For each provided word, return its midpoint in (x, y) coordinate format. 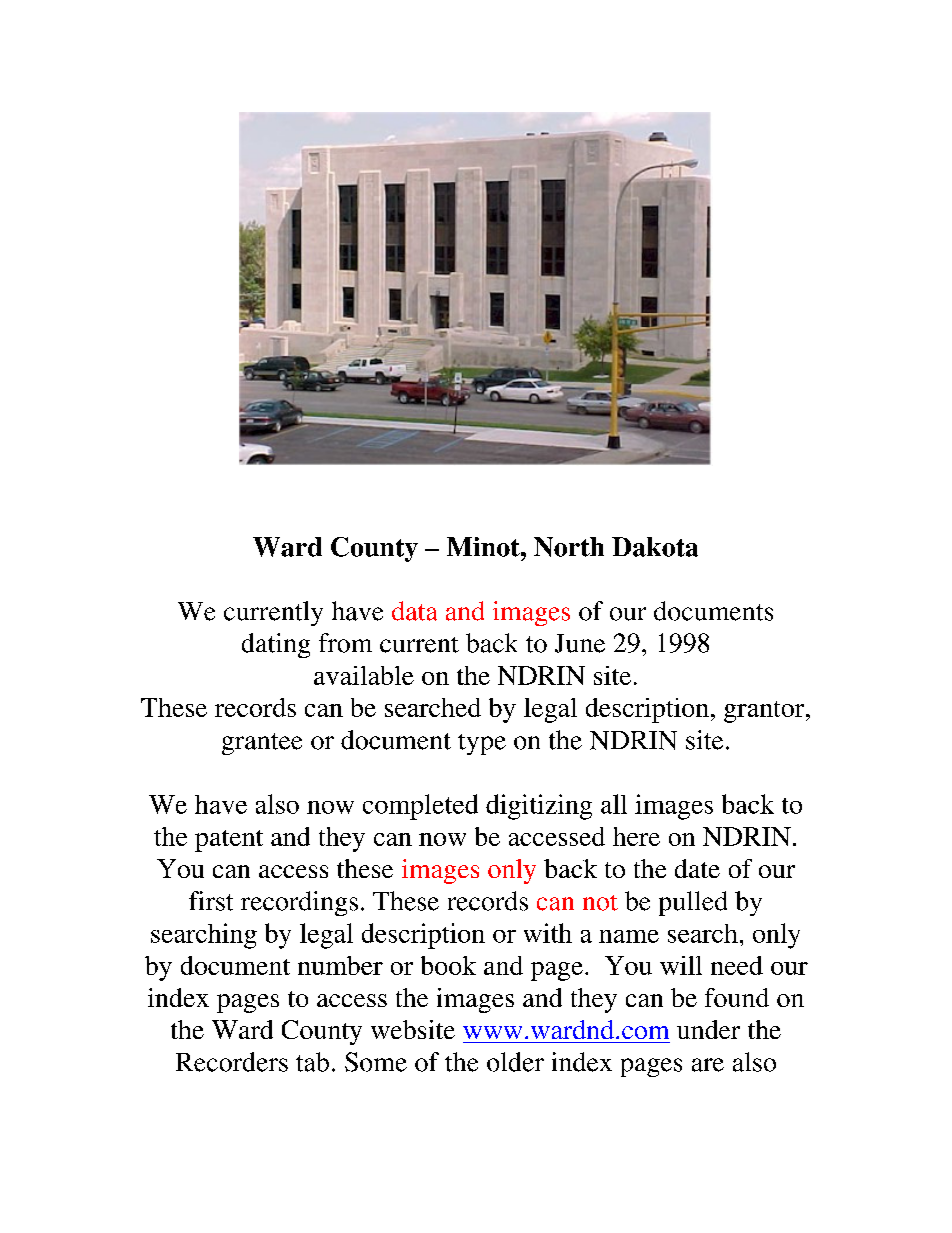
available (364, 675)
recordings (299, 903)
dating (276, 645)
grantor (765, 712)
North (569, 547)
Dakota (655, 547)
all (614, 804)
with (548, 933)
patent (229, 841)
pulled (693, 903)
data (414, 611)
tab (312, 1062)
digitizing (539, 807)
